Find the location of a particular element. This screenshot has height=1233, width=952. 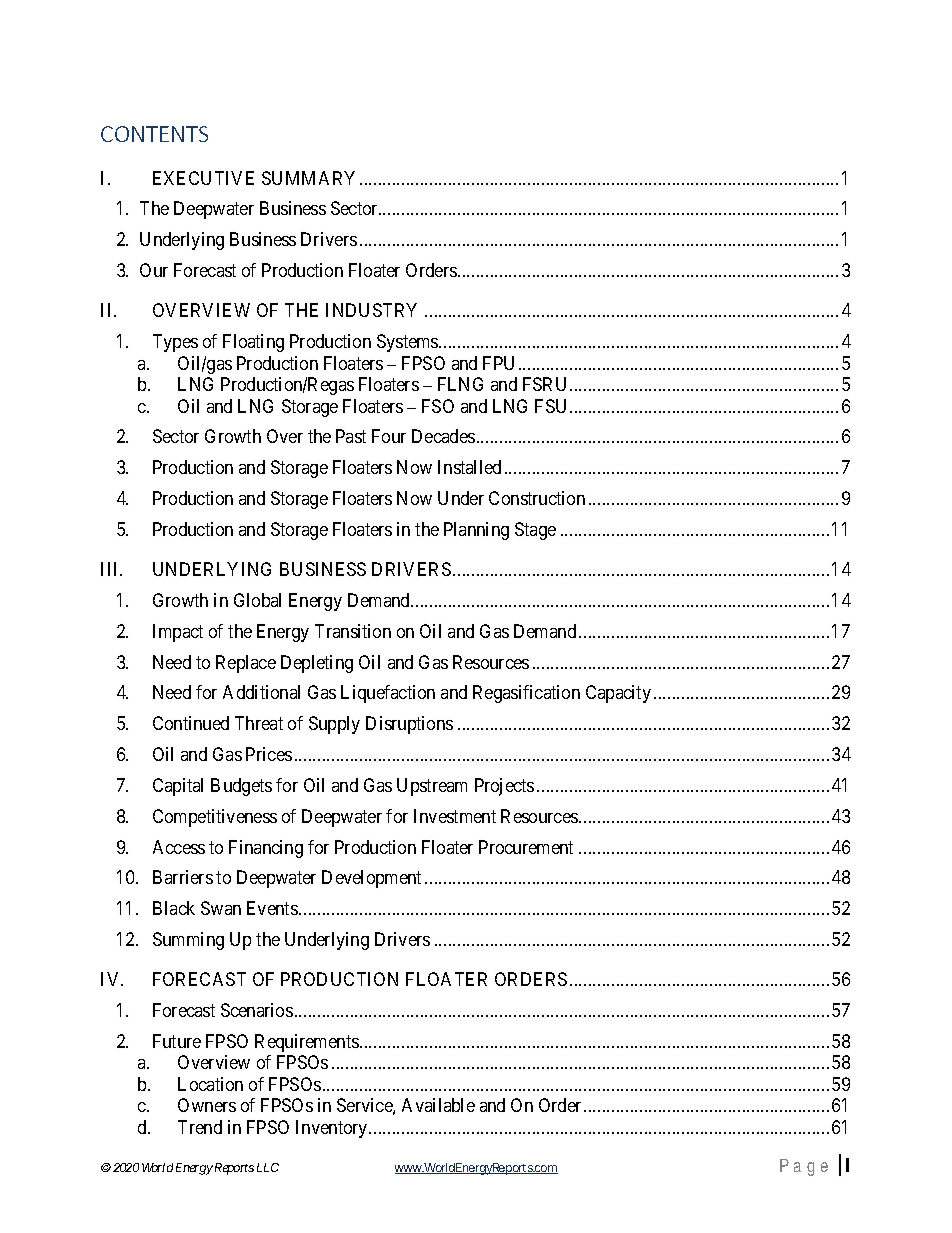

EXECUTIVE is located at coordinates (203, 178).
